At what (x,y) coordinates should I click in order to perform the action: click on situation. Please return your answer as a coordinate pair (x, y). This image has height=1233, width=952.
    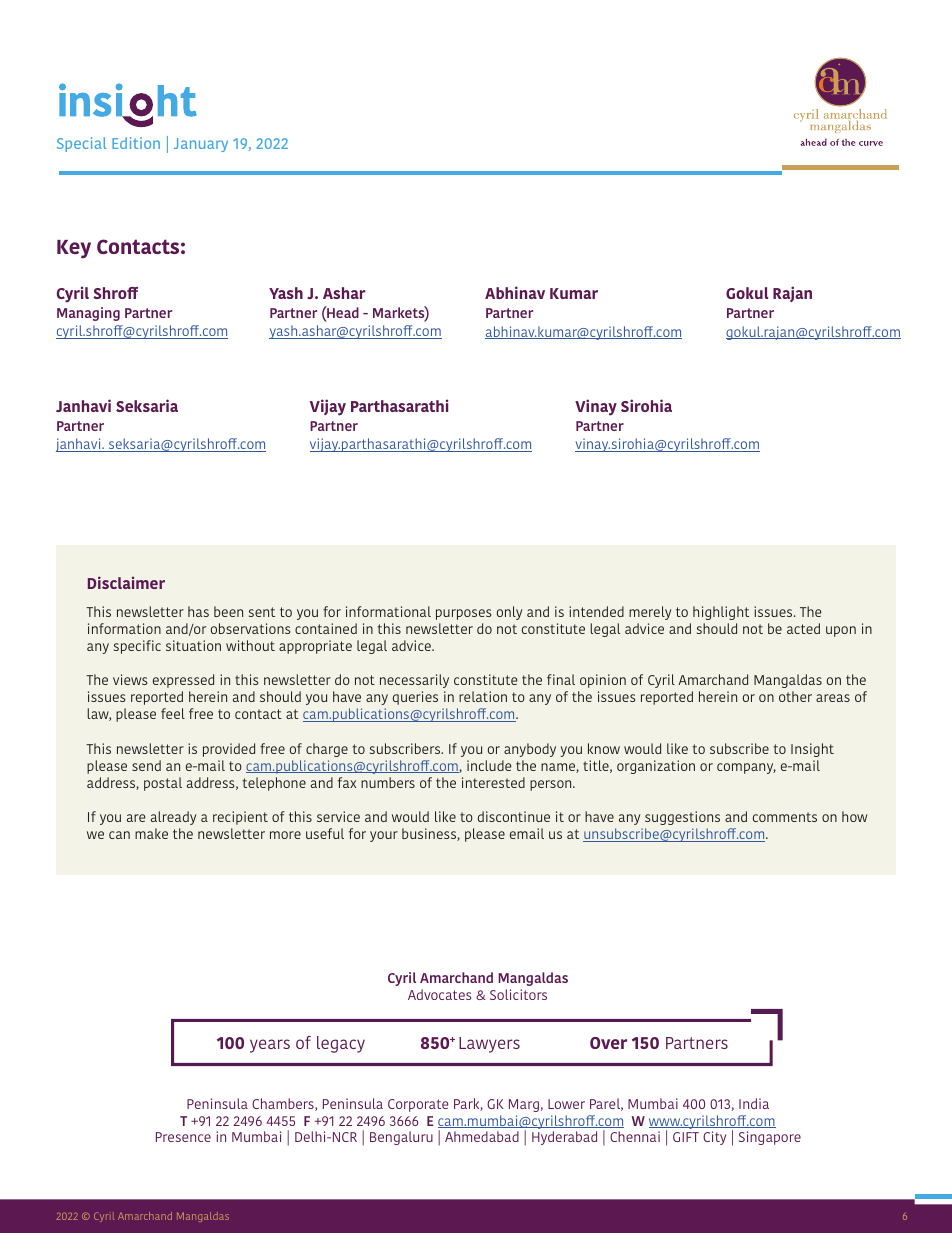
    Looking at the image, I should click on (193, 645).
